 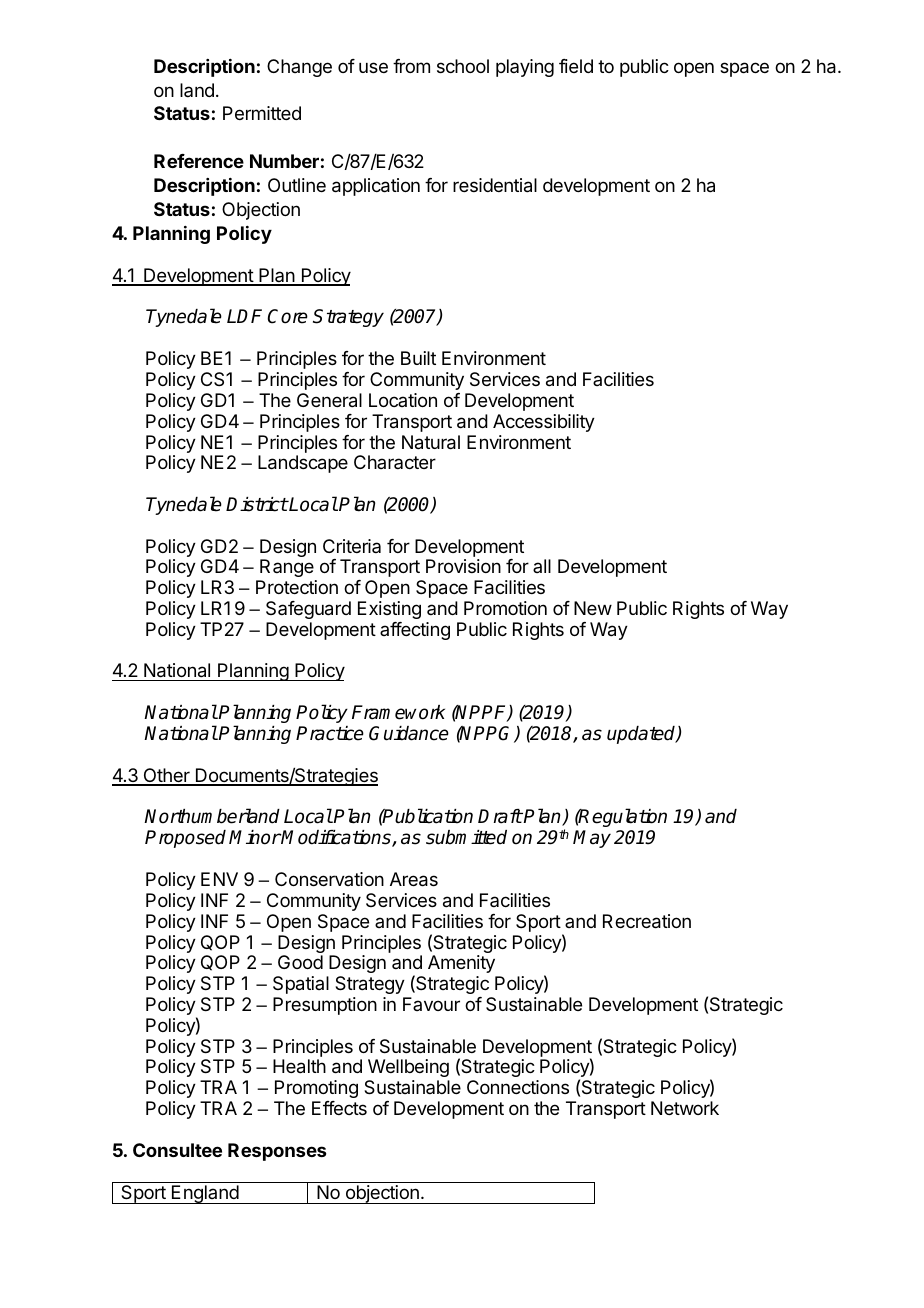 What do you see at coordinates (576, 66) in the page?
I see `field` at bounding box center [576, 66].
